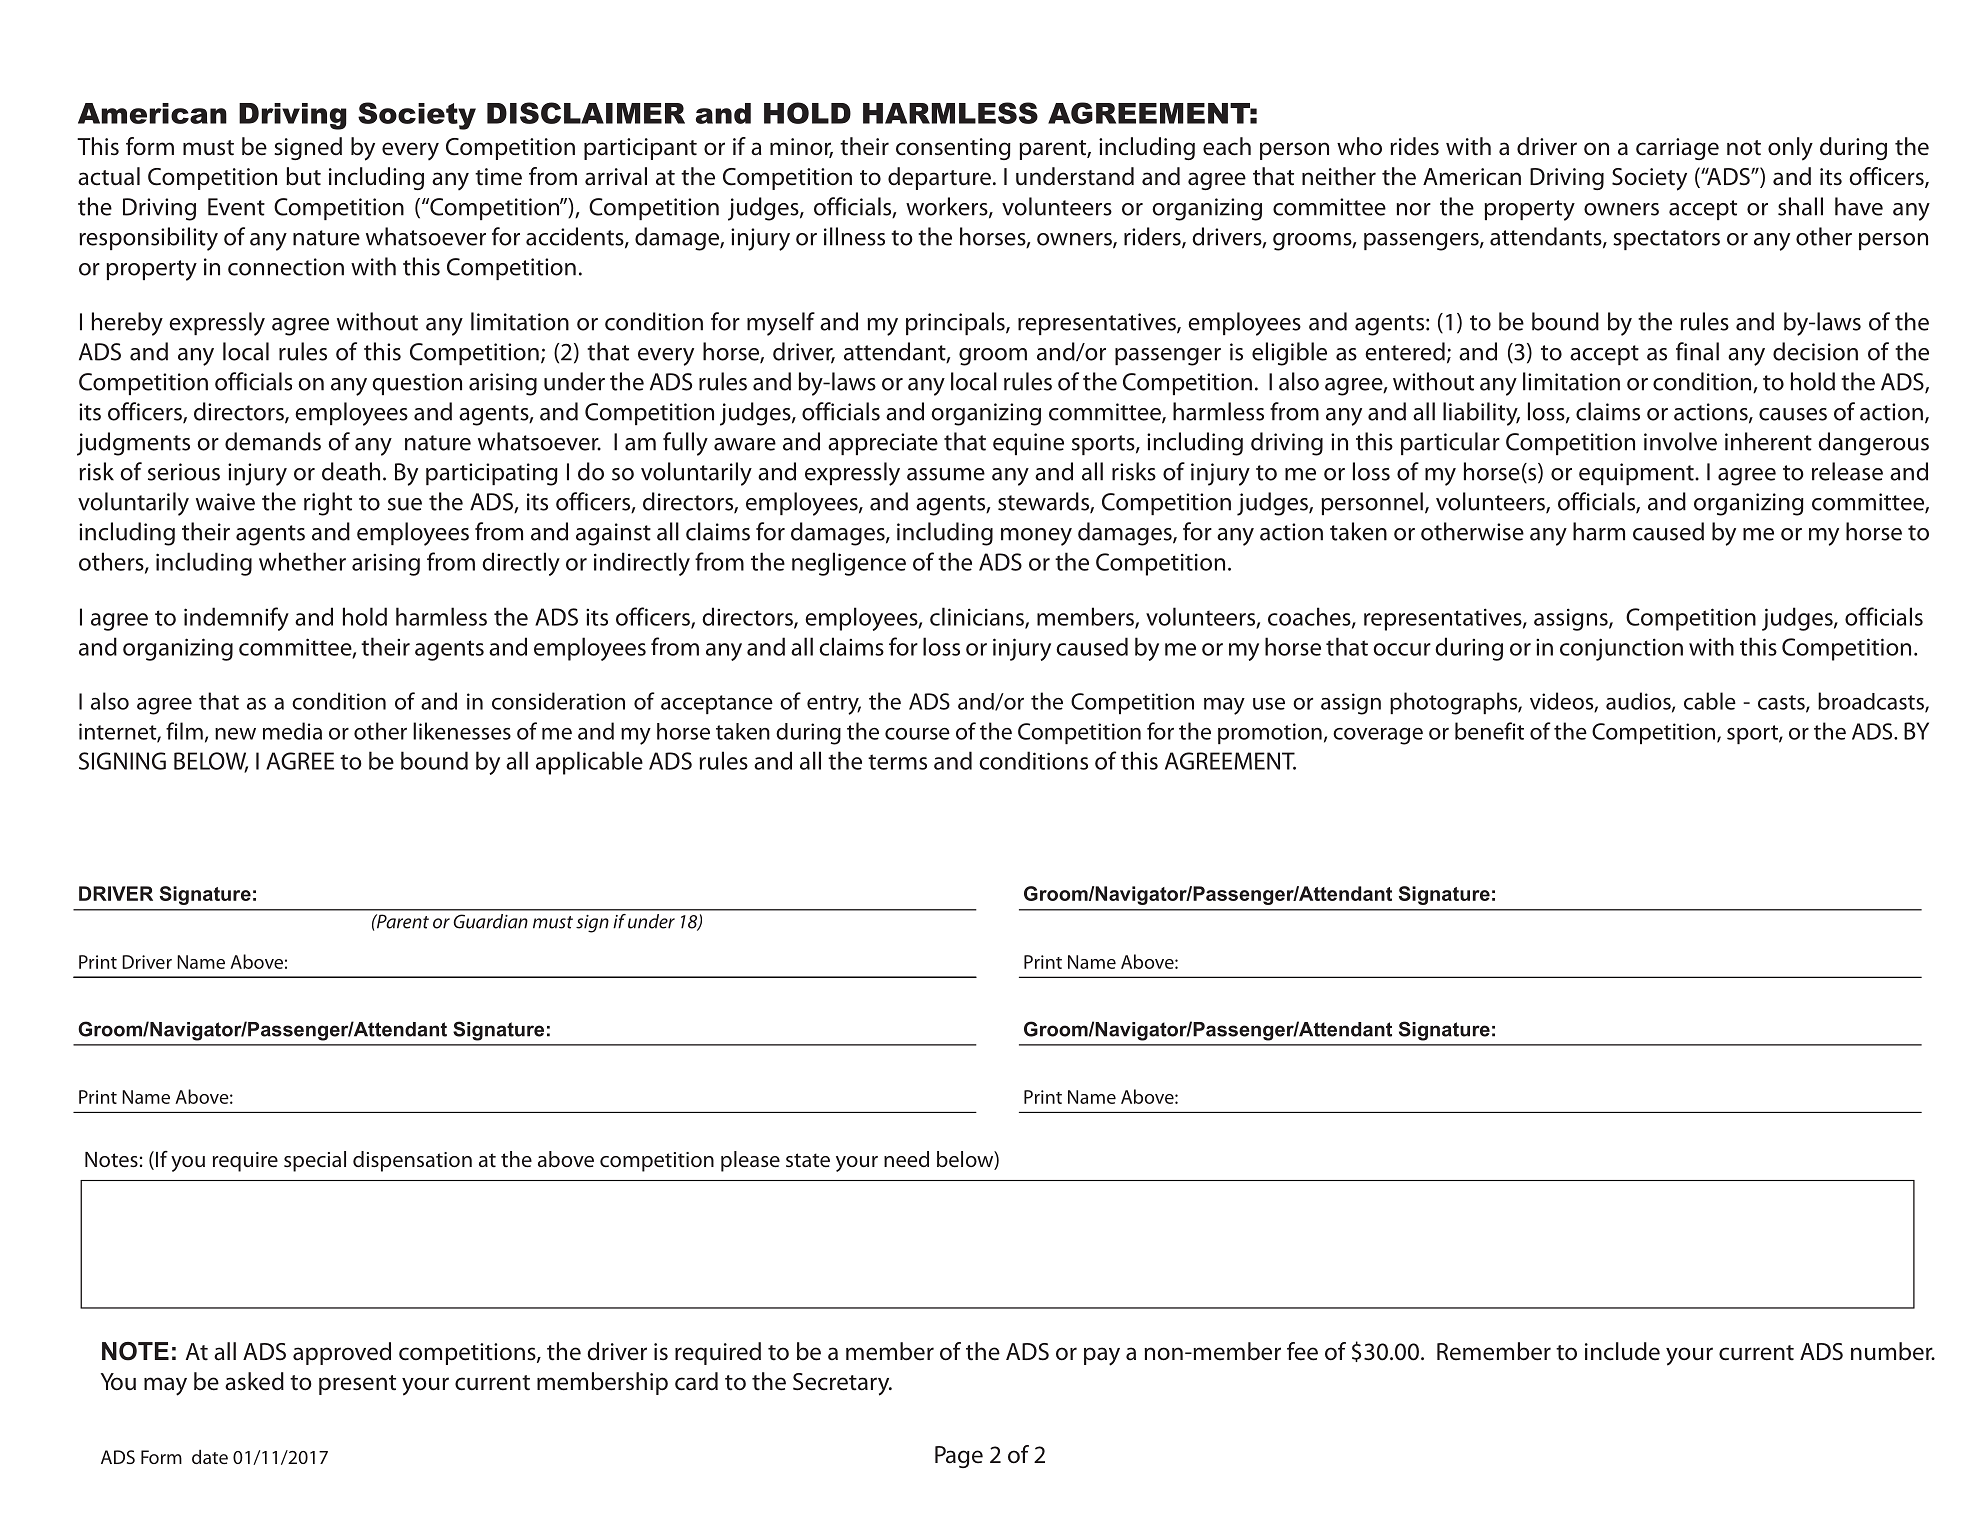 This document has height=1531, width=1982. Describe the element at coordinates (303, 176) in the document. I see `but` at that location.
